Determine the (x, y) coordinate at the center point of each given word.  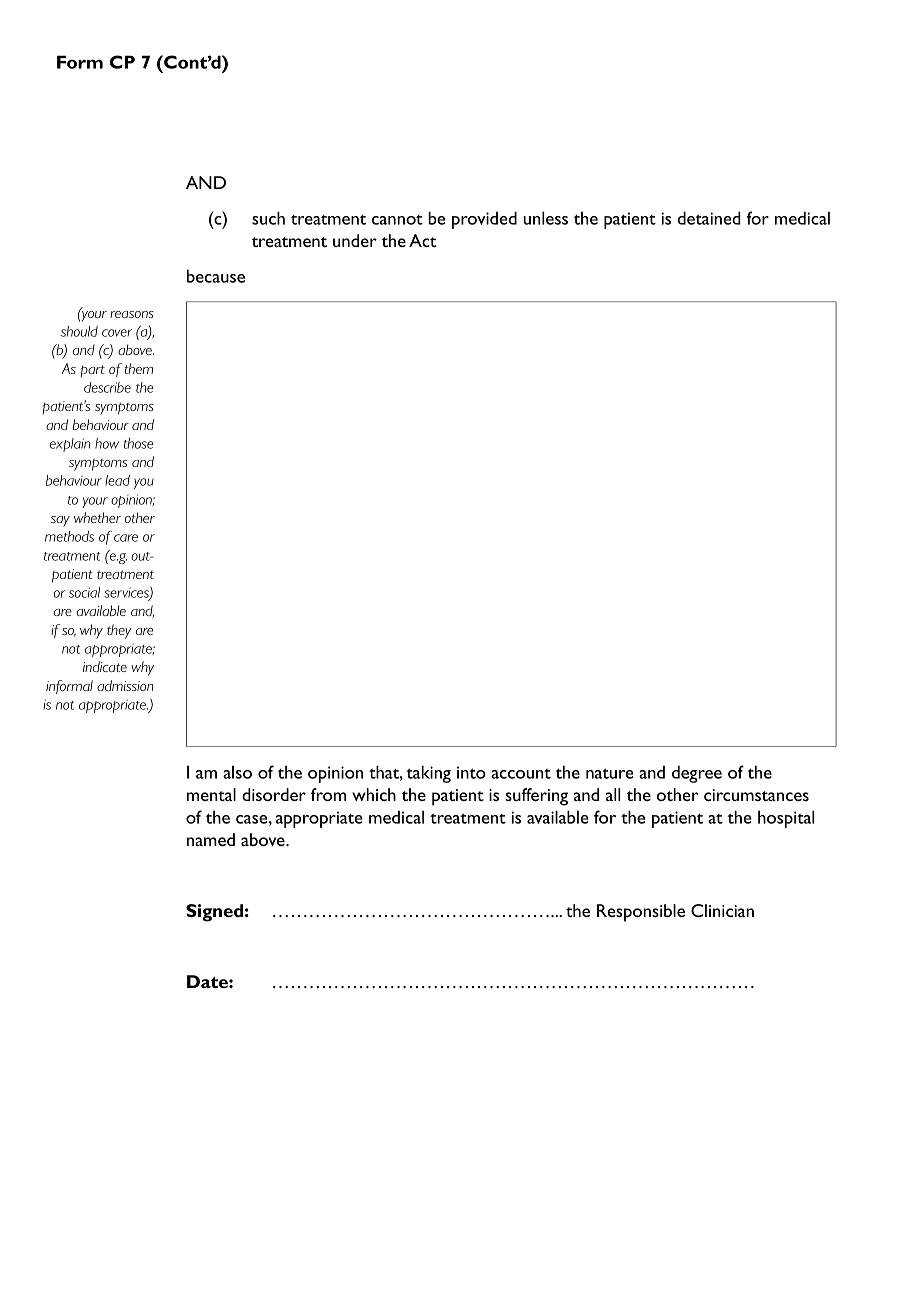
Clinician (722, 910)
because (216, 276)
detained (709, 218)
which (374, 794)
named (211, 839)
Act (422, 240)
